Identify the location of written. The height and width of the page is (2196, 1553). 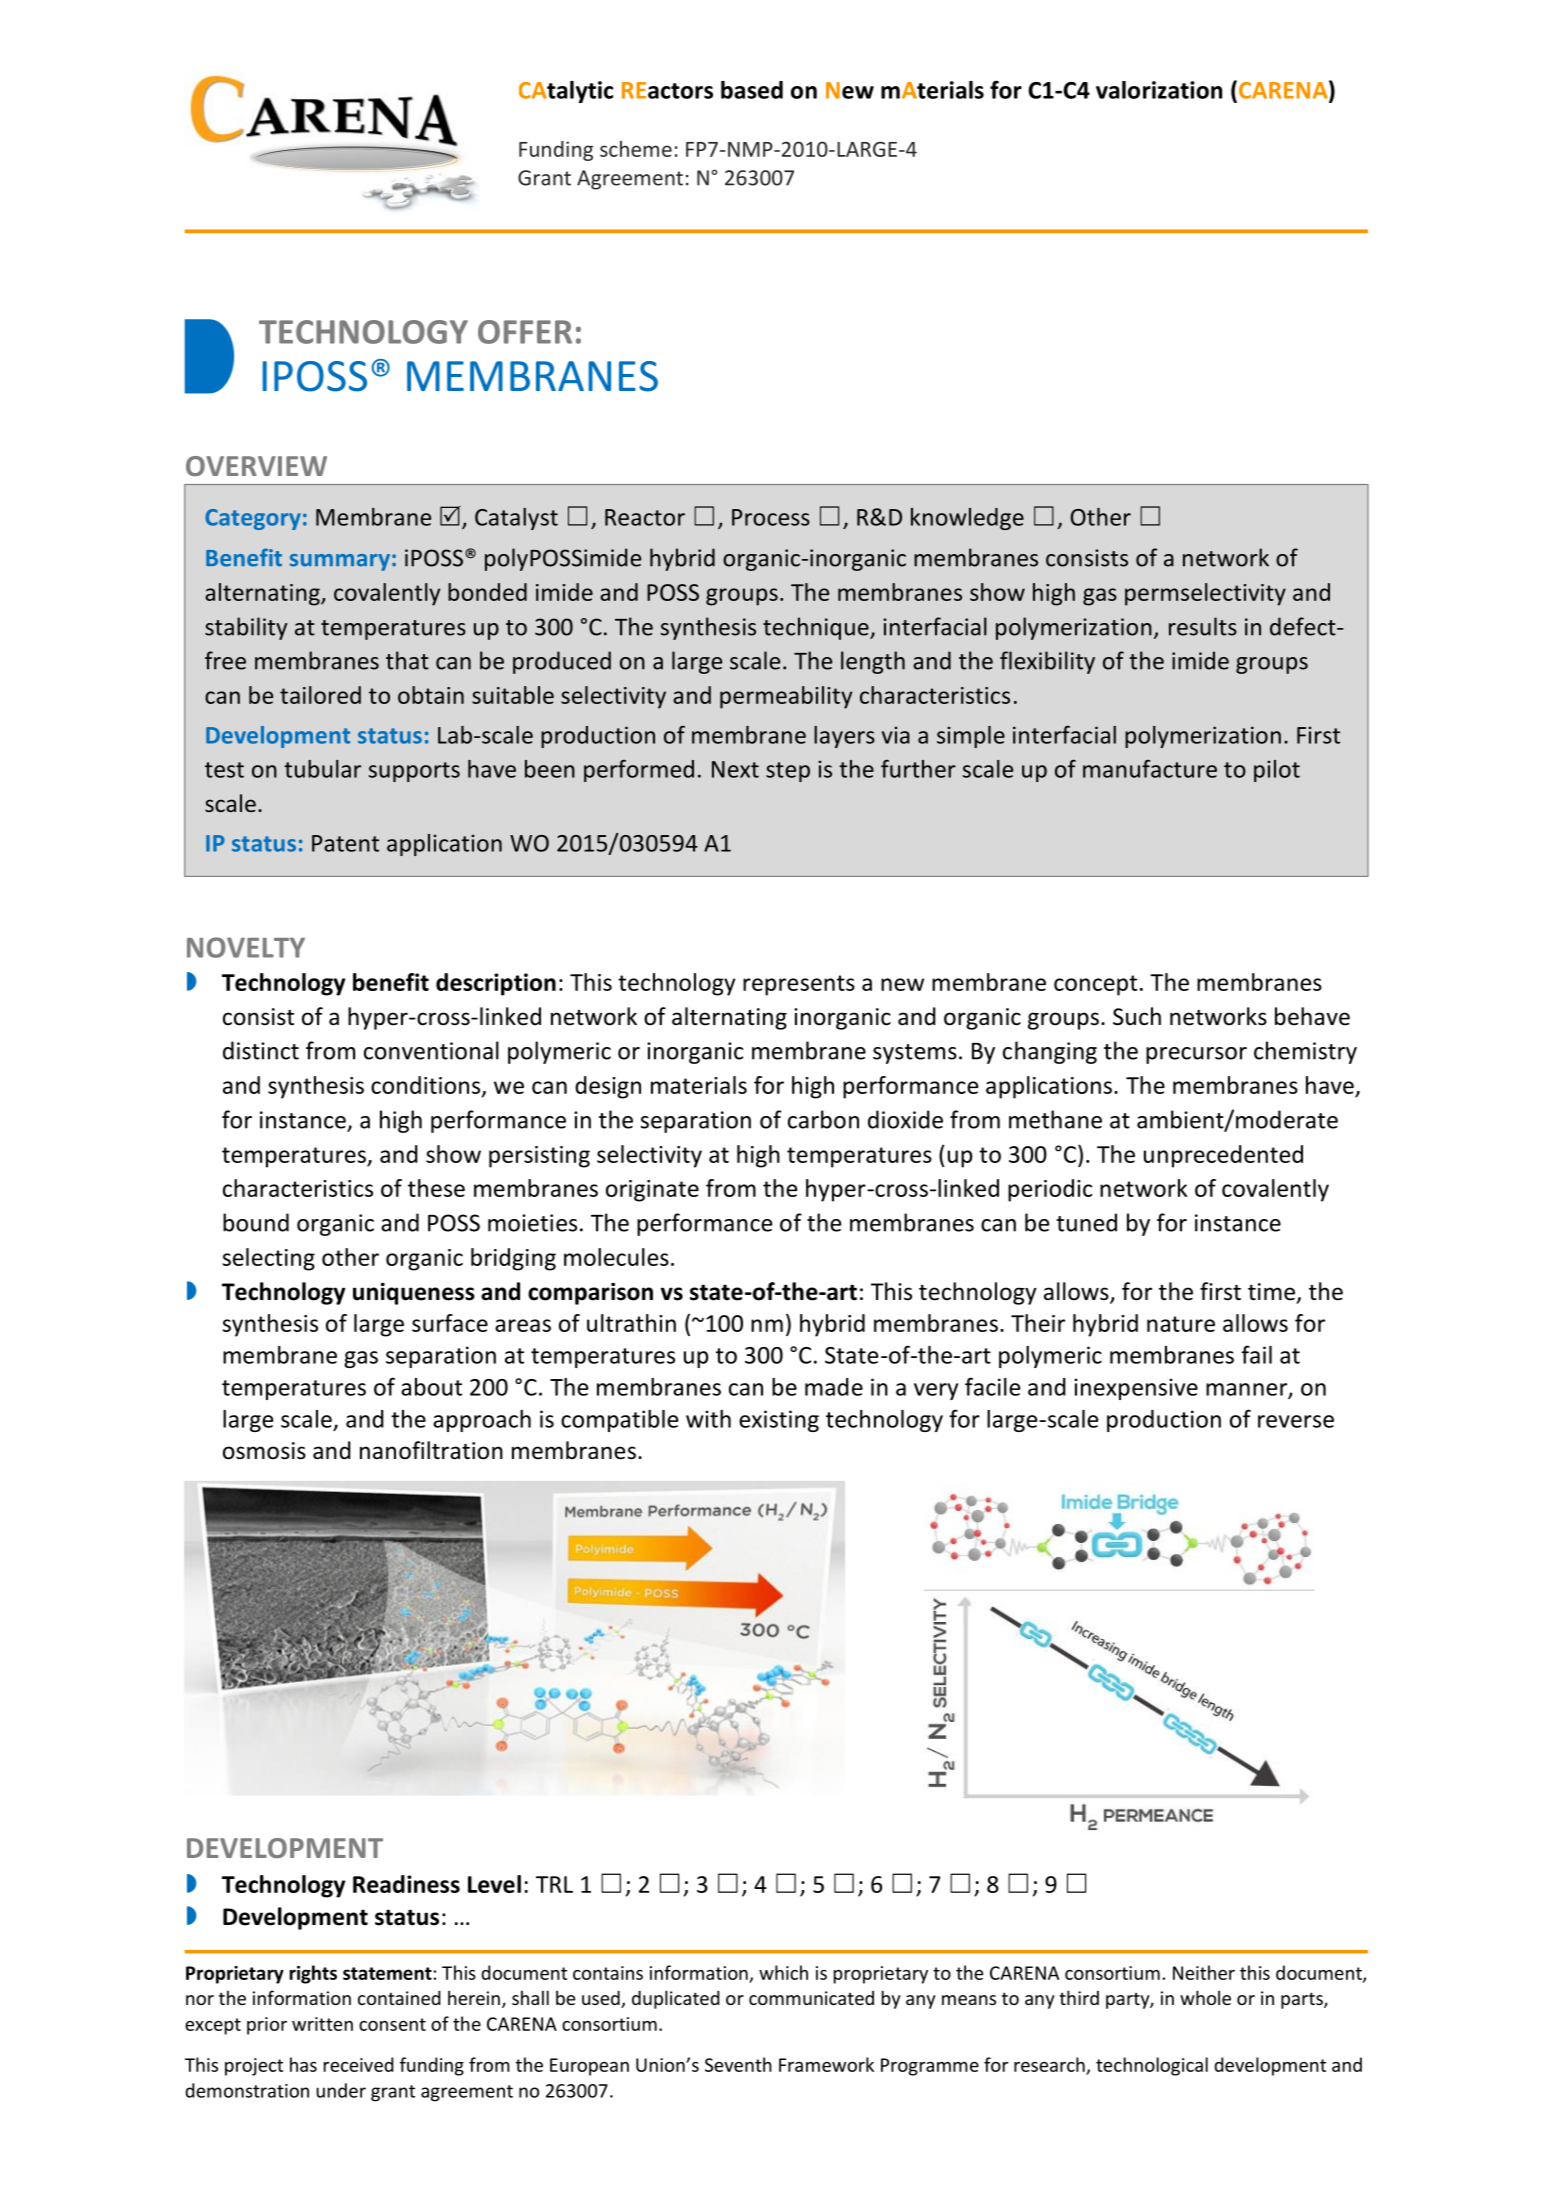
(322, 2024).
